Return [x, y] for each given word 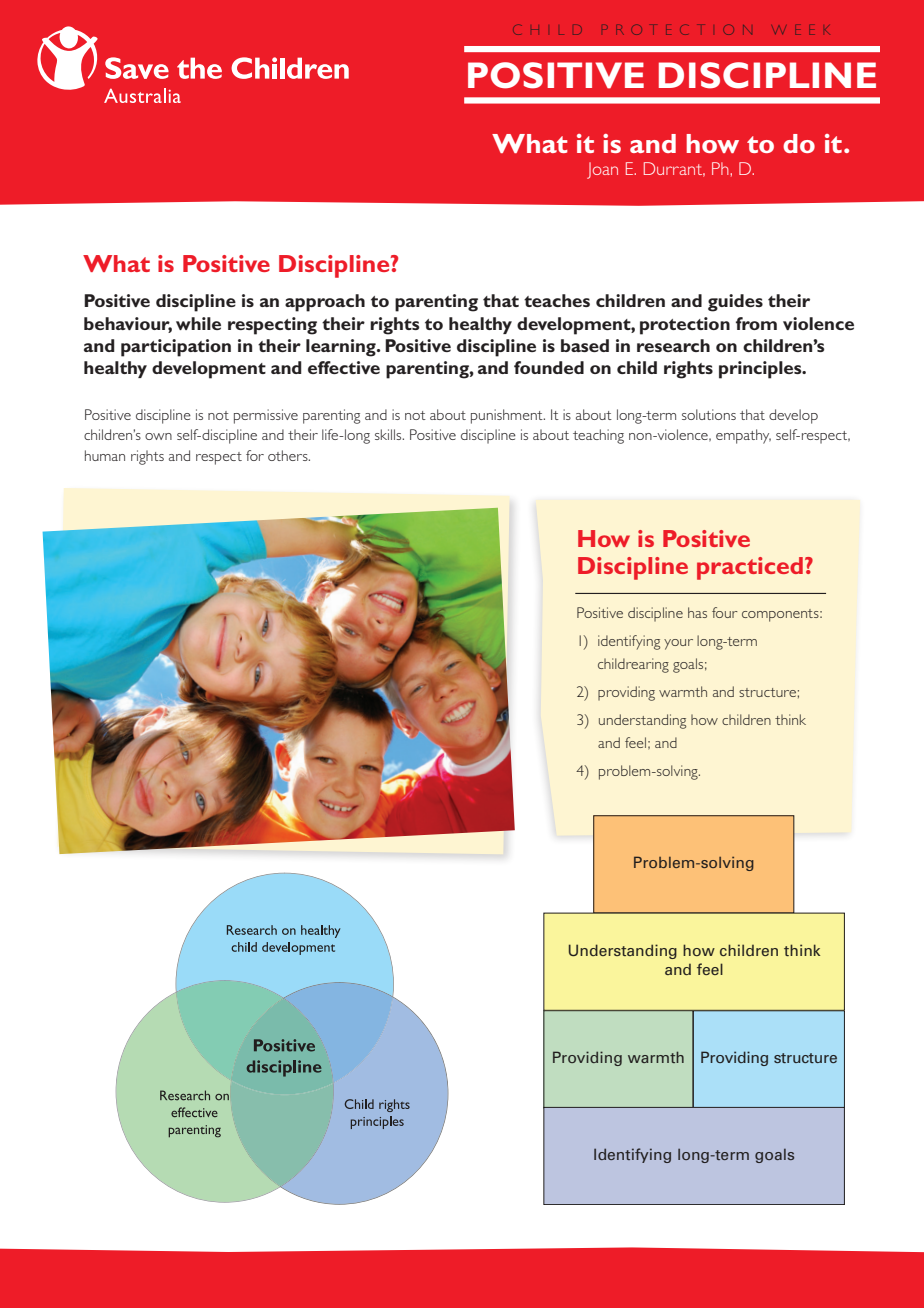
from [756, 323]
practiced [750, 568]
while [198, 323]
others [289, 455]
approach [325, 303]
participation [176, 348]
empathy [743, 436]
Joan [602, 170]
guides [735, 303]
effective [344, 367]
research [673, 345]
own [158, 436]
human [105, 455]
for [255, 455]
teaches [557, 300]
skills [389, 434]
